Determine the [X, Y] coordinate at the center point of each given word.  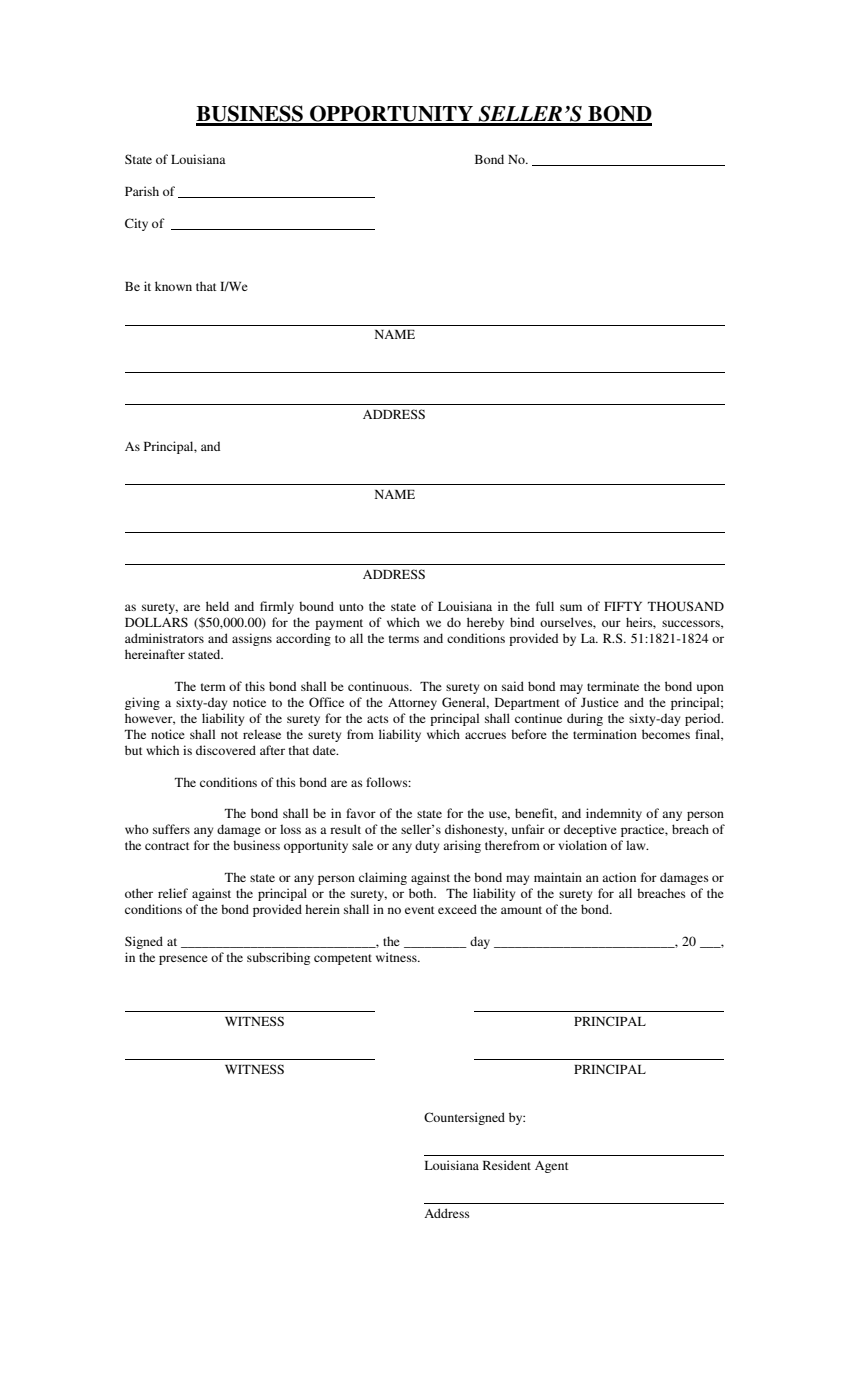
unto [351, 607]
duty [427, 846]
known [173, 286]
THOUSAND [686, 606]
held [217, 606]
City [136, 224]
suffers [171, 829]
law [637, 845]
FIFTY [623, 606]
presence [183, 960]
